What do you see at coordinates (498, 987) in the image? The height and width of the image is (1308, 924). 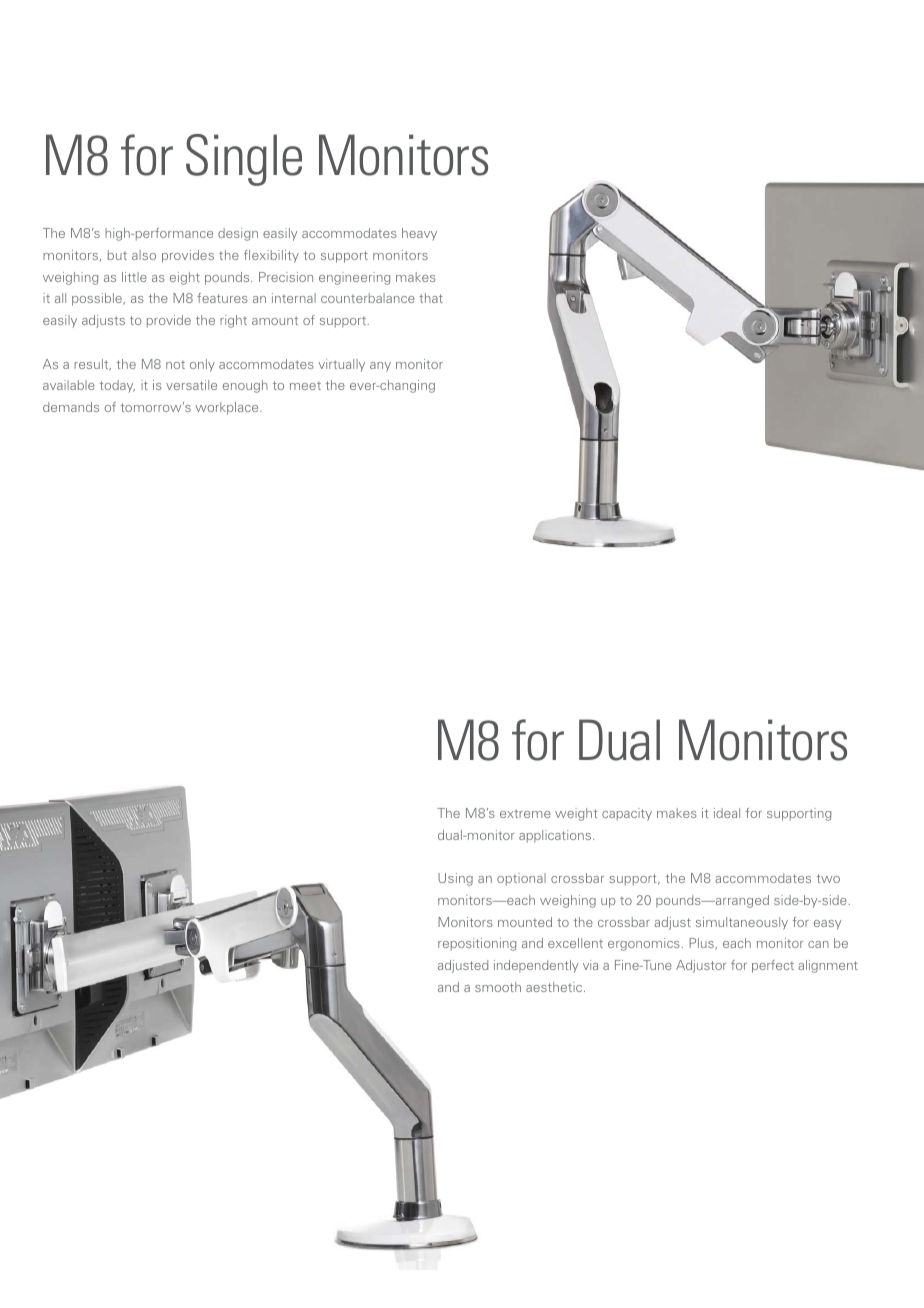 I see `smooth` at bounding box center [498, 987].
